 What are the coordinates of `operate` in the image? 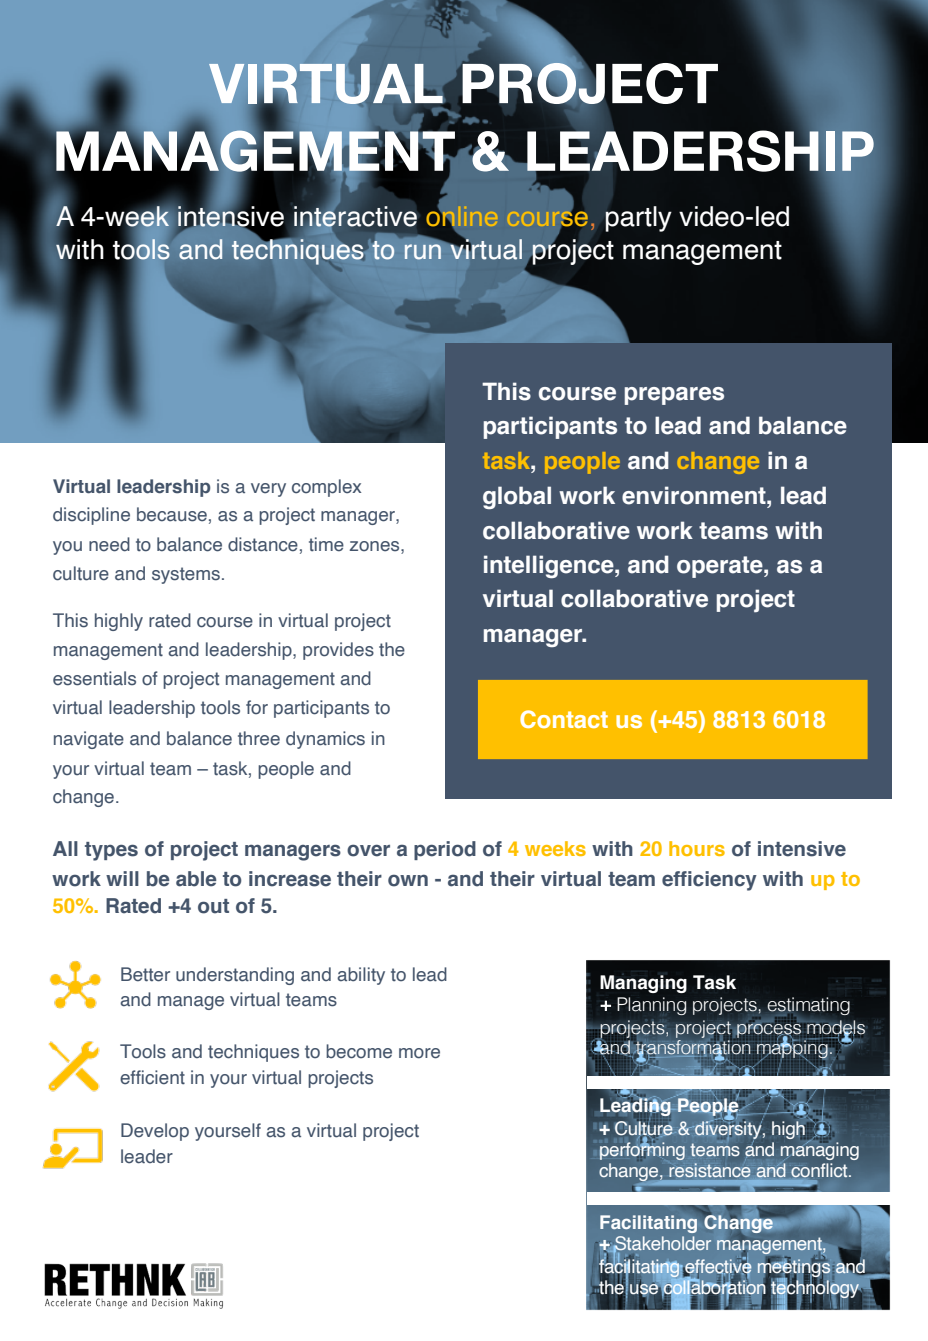 It's located at (721, 567).
